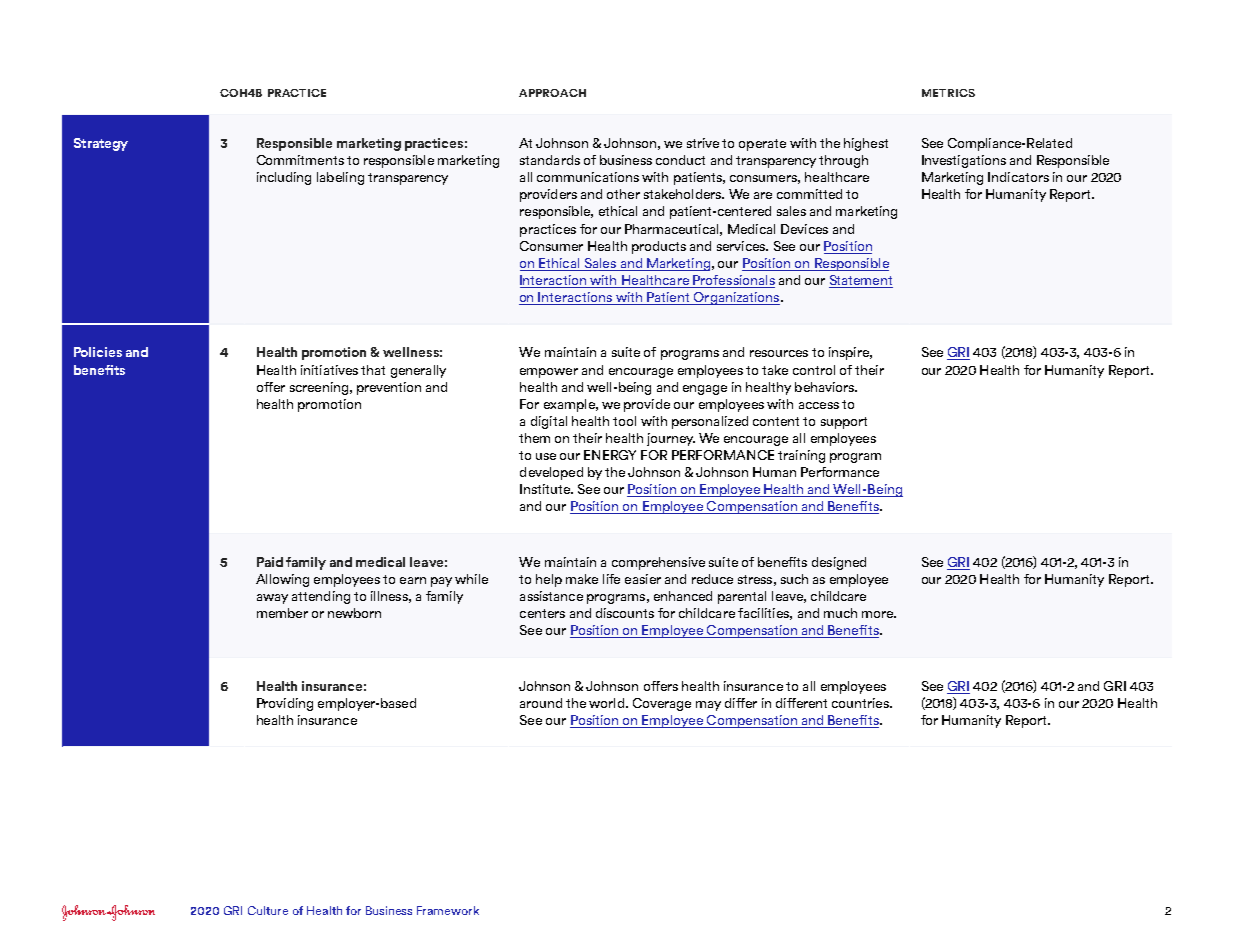 The height and width of the screenshot is (952, 1233). Describe the element at coordinates (448, 910) in the screenshot. I see `Framework` at that location.
